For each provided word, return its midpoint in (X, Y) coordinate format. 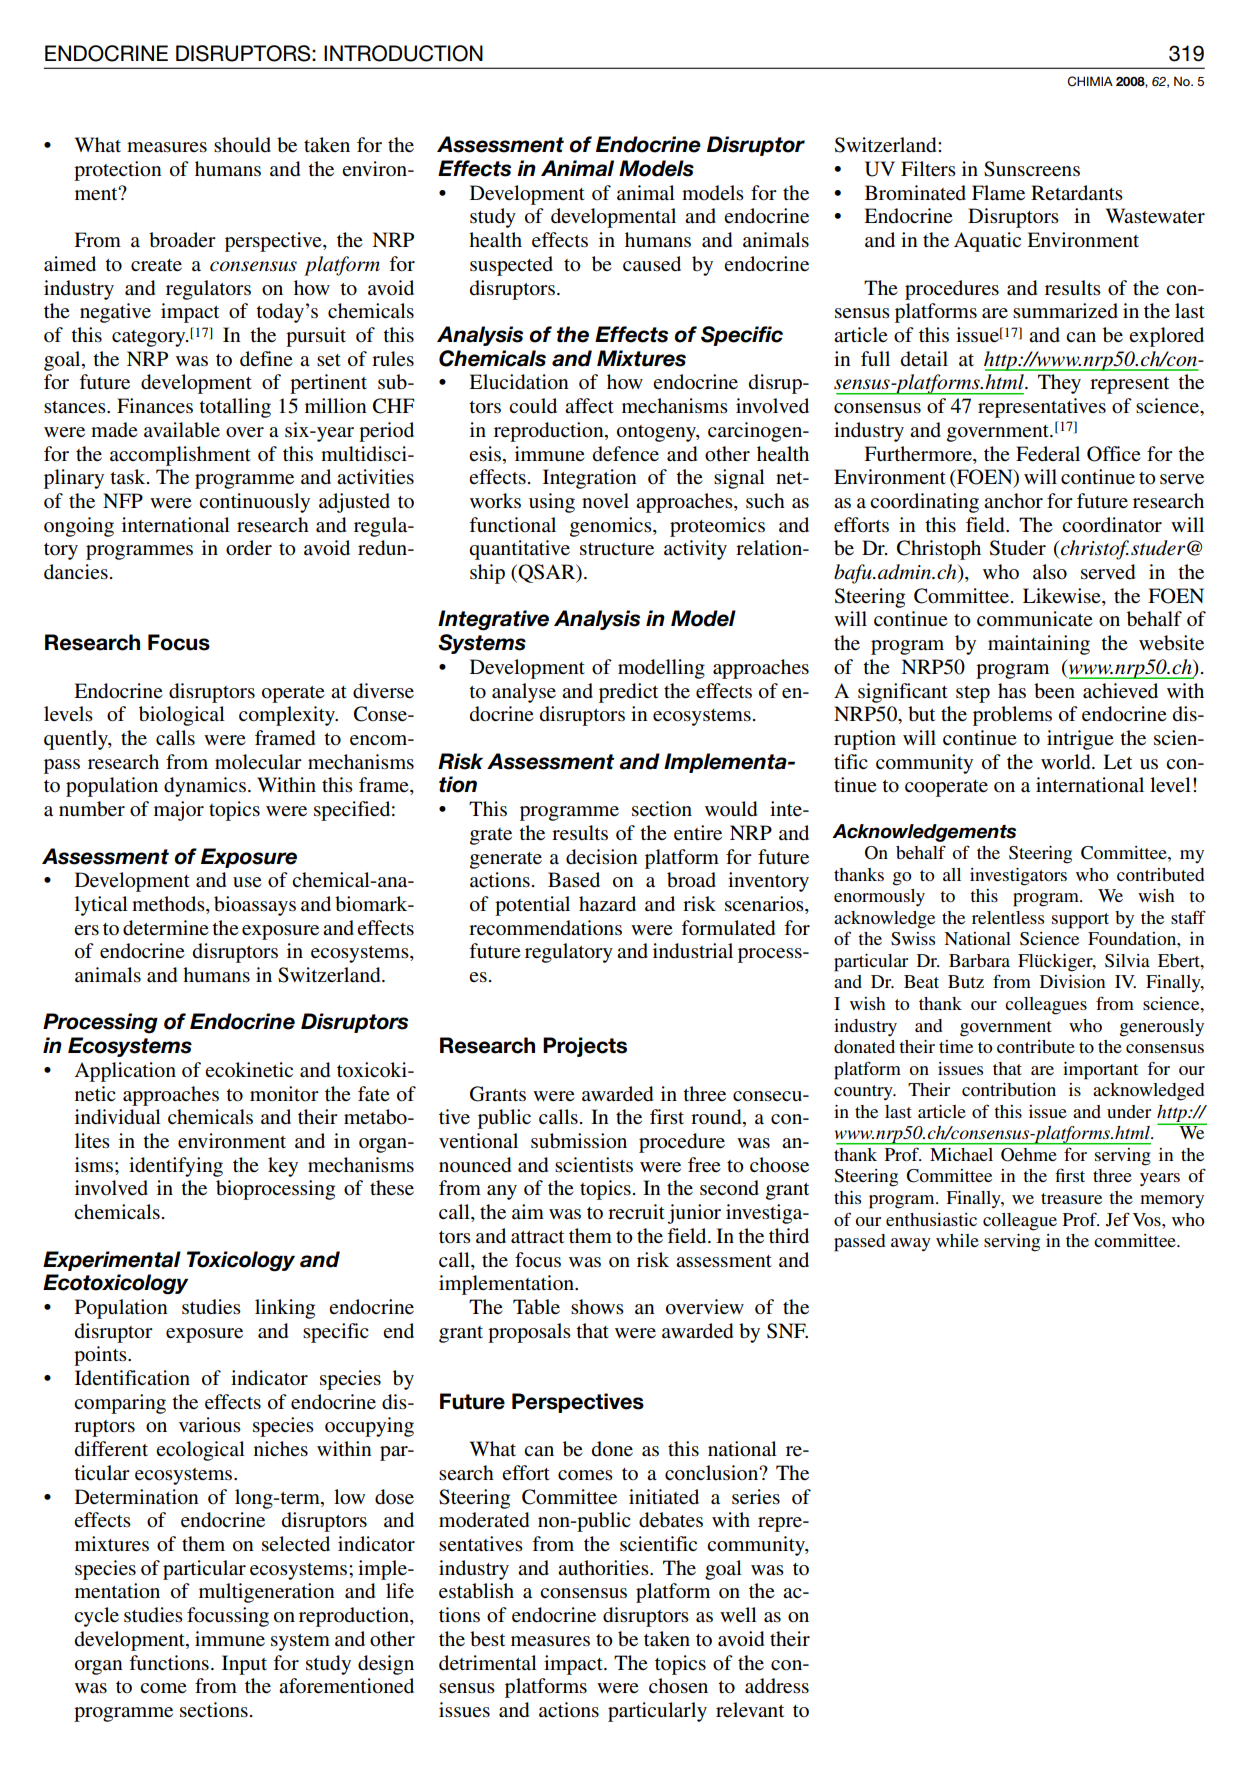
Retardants (1077, 193)
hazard (607, 904)
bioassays (255, 906)
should (242, 145)
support (1080, 921)
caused (652, 264)
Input (244, 1665)
